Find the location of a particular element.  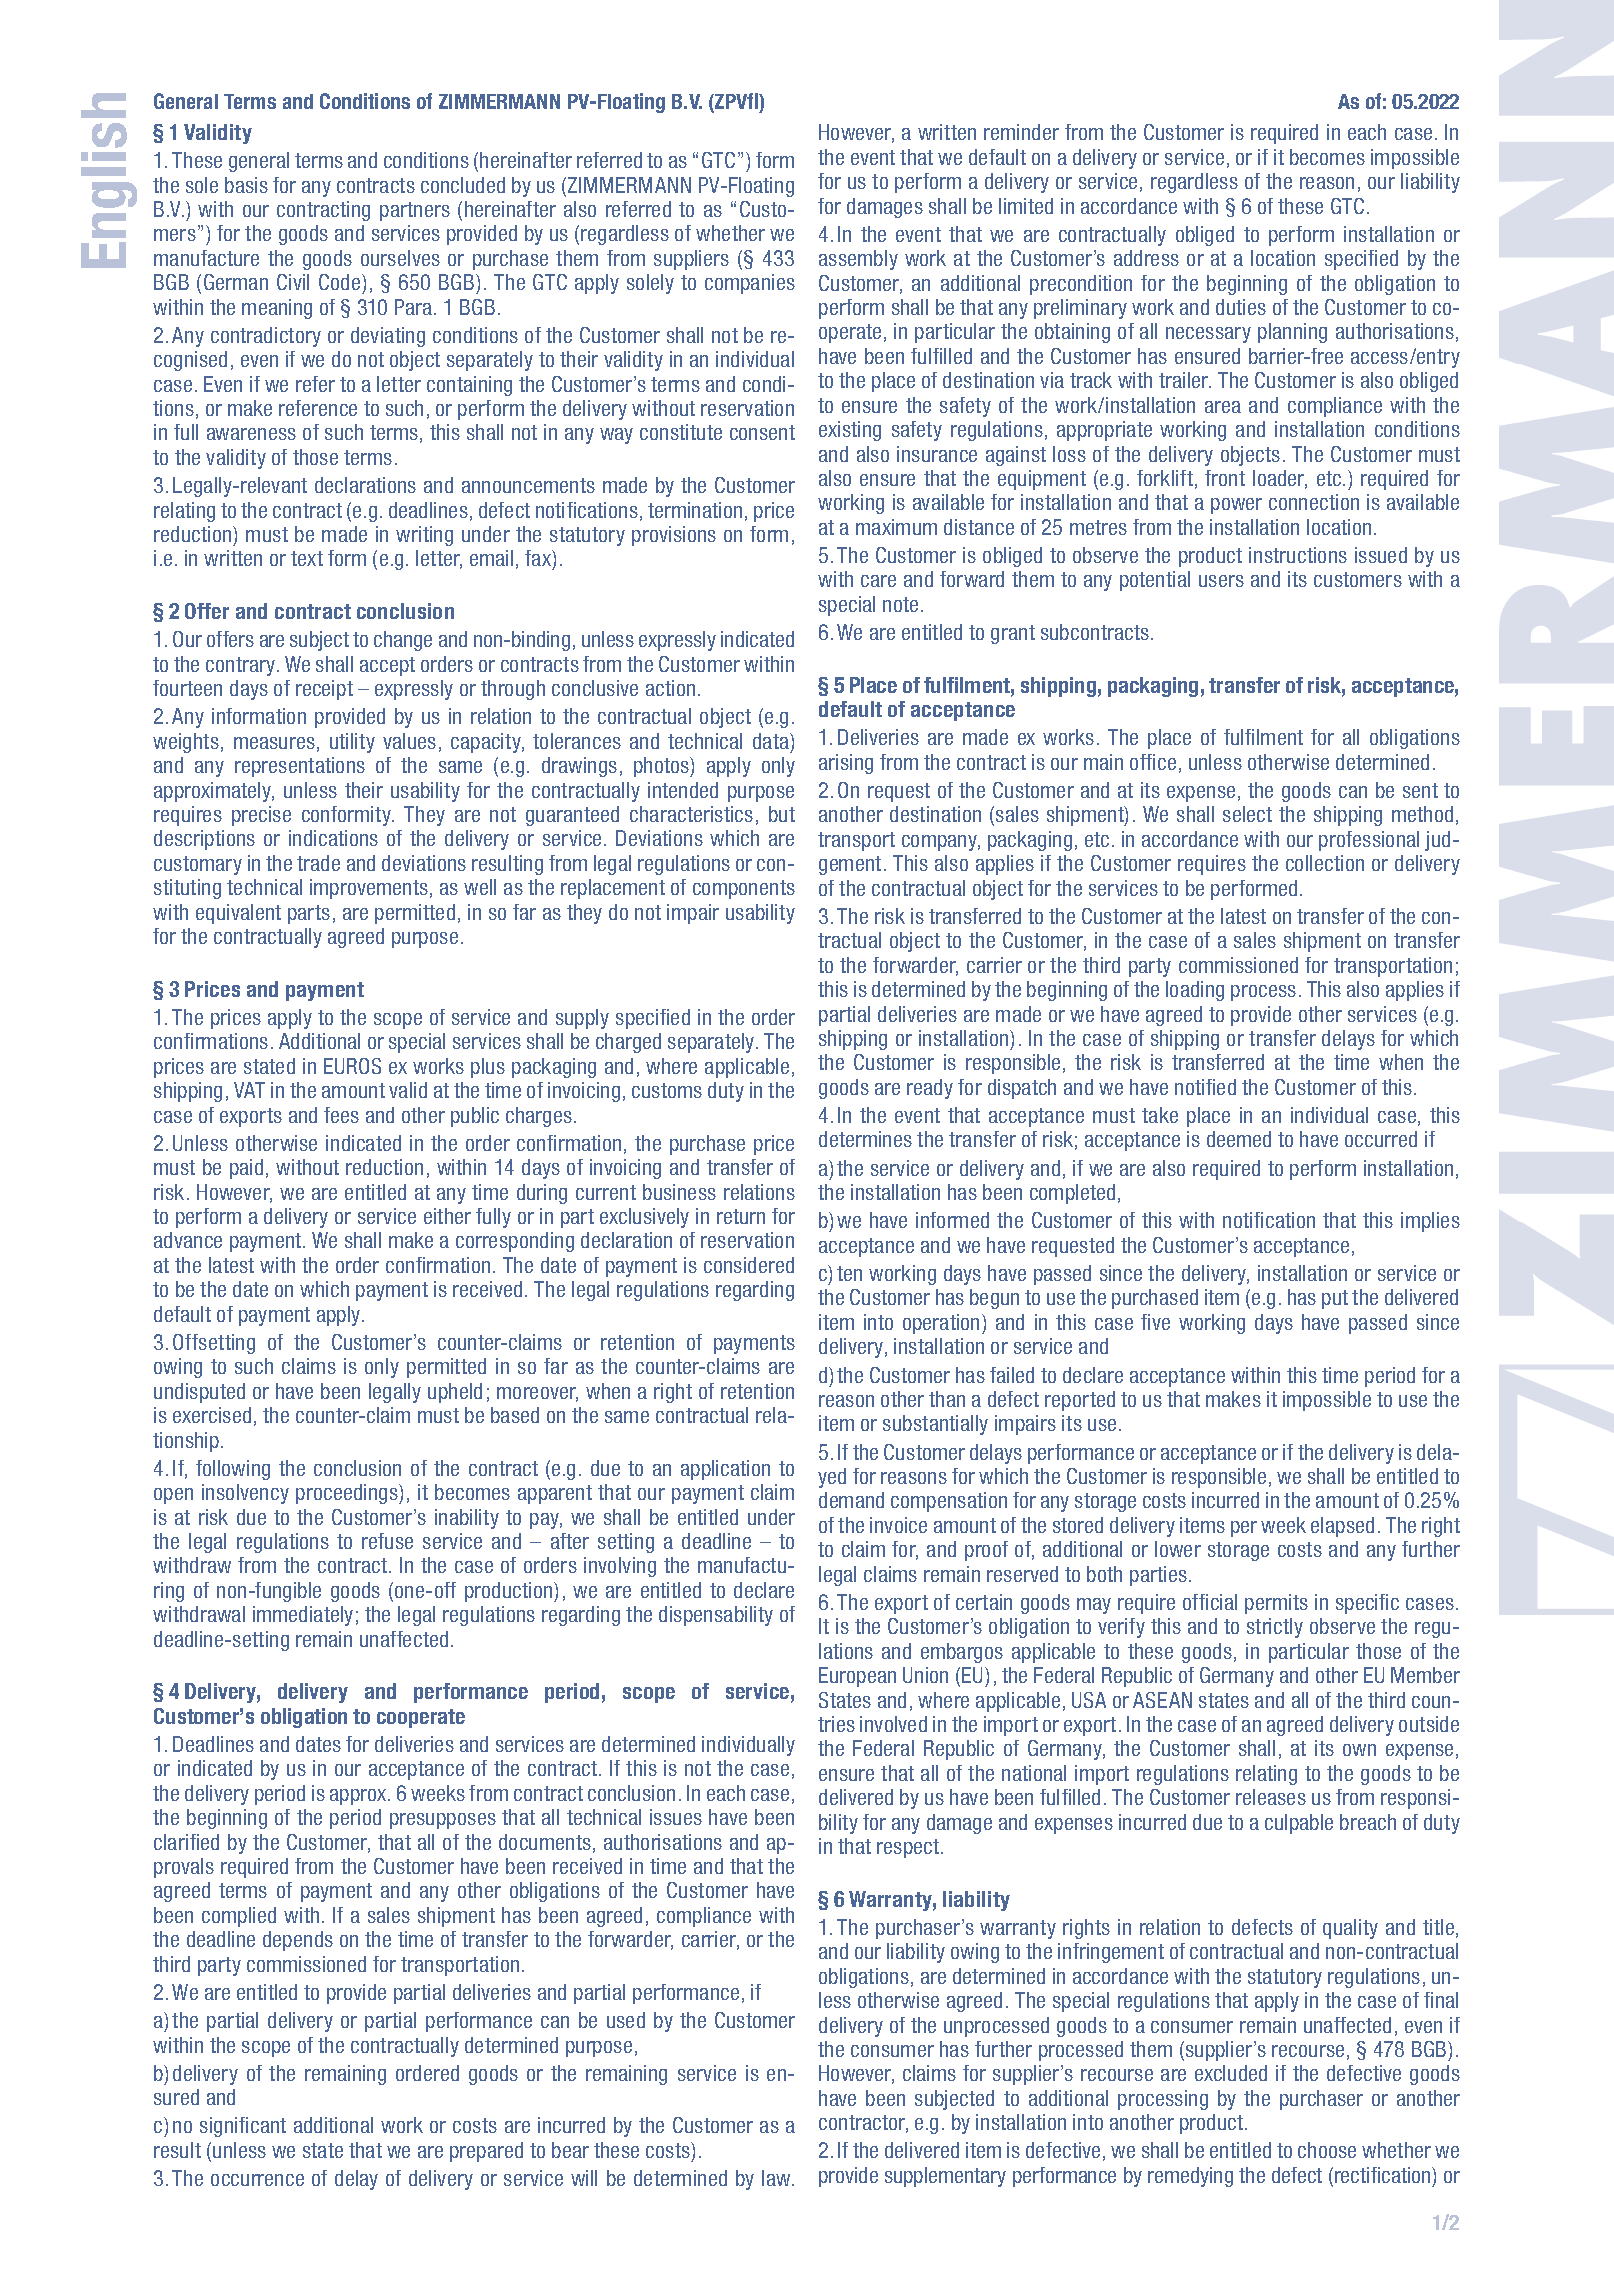

assembly is located at coordinates (858, 260).
